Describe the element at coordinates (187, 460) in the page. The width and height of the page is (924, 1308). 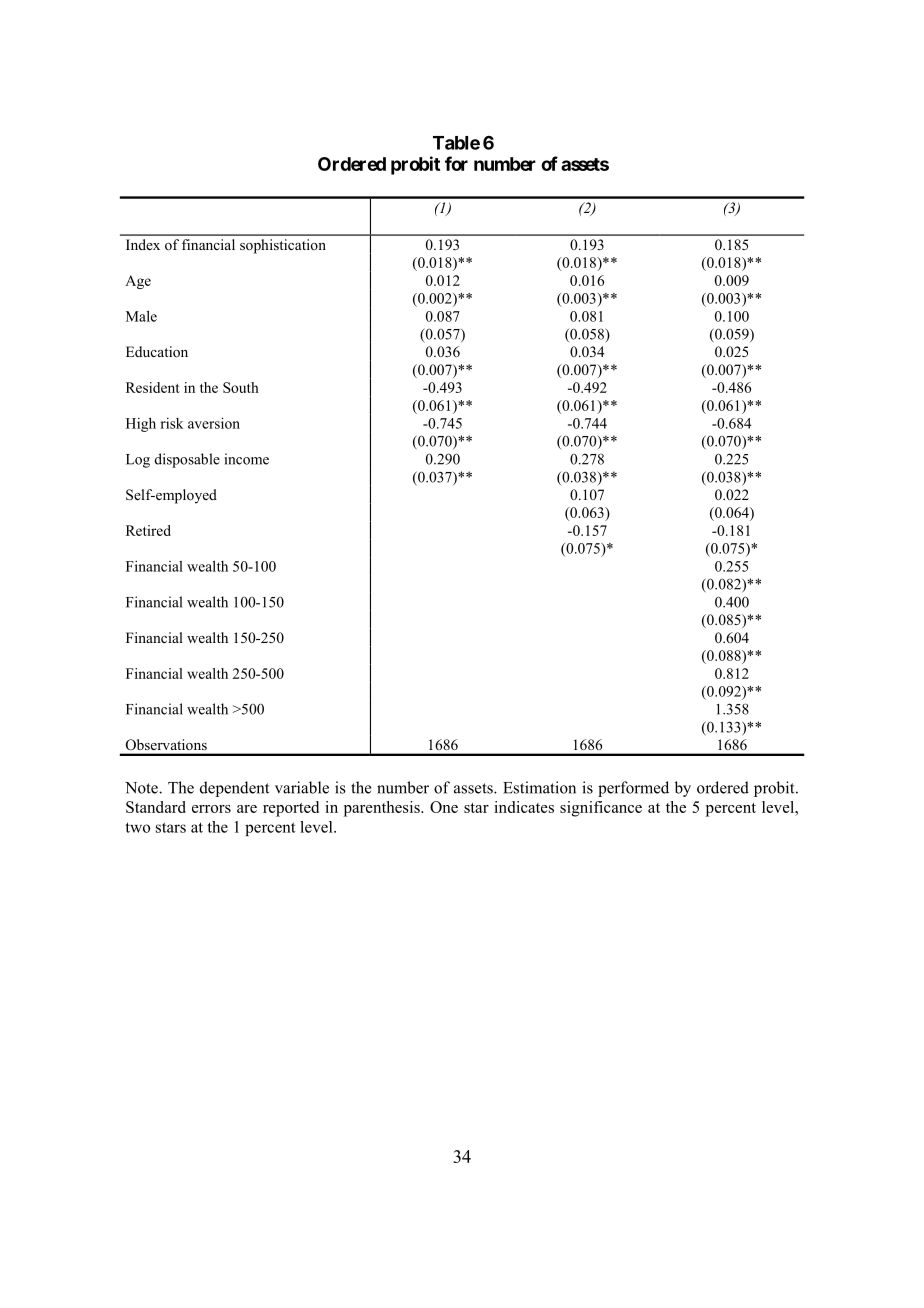
I see `disposable` at that location.
